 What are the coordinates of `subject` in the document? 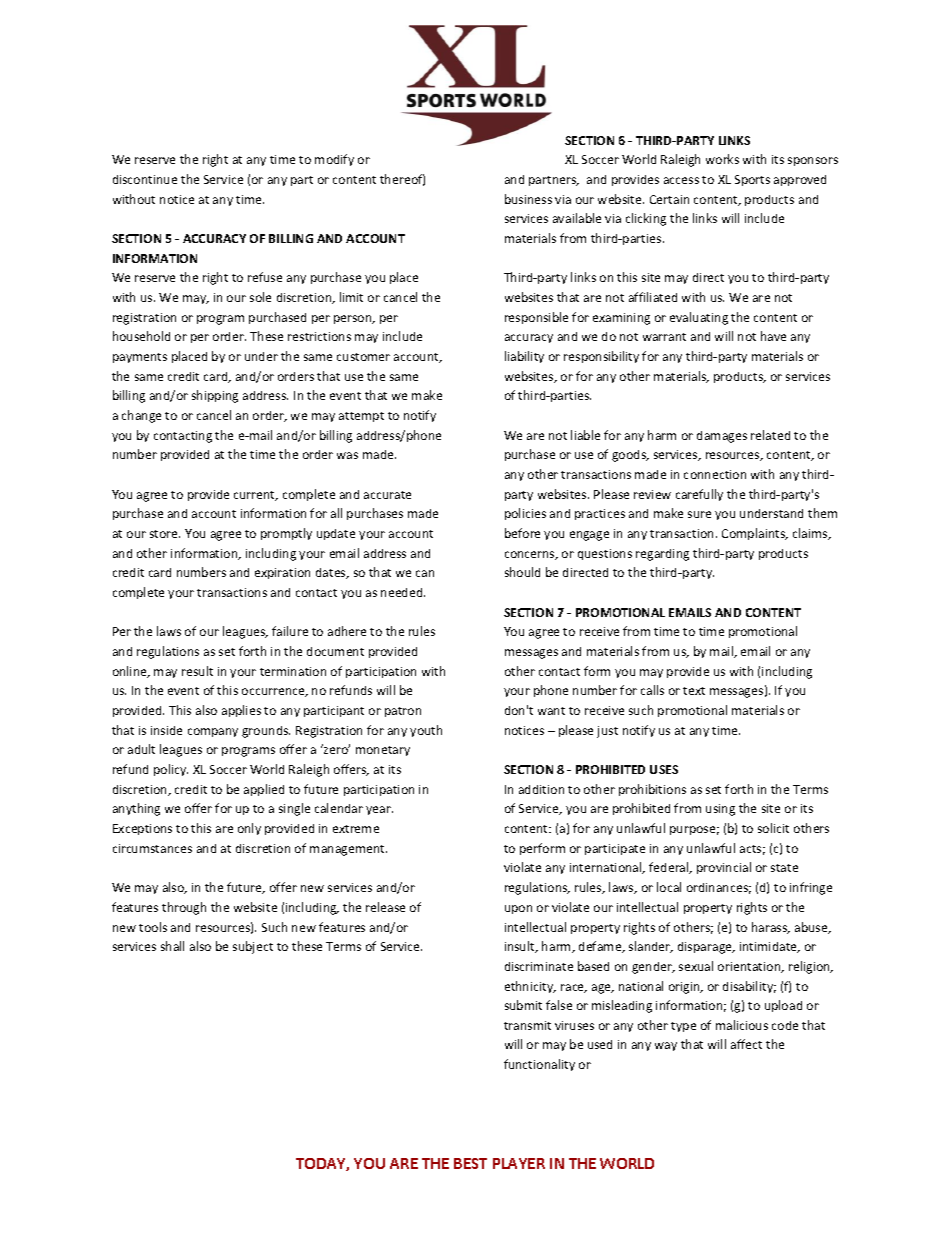 It's located at (253, 947).
